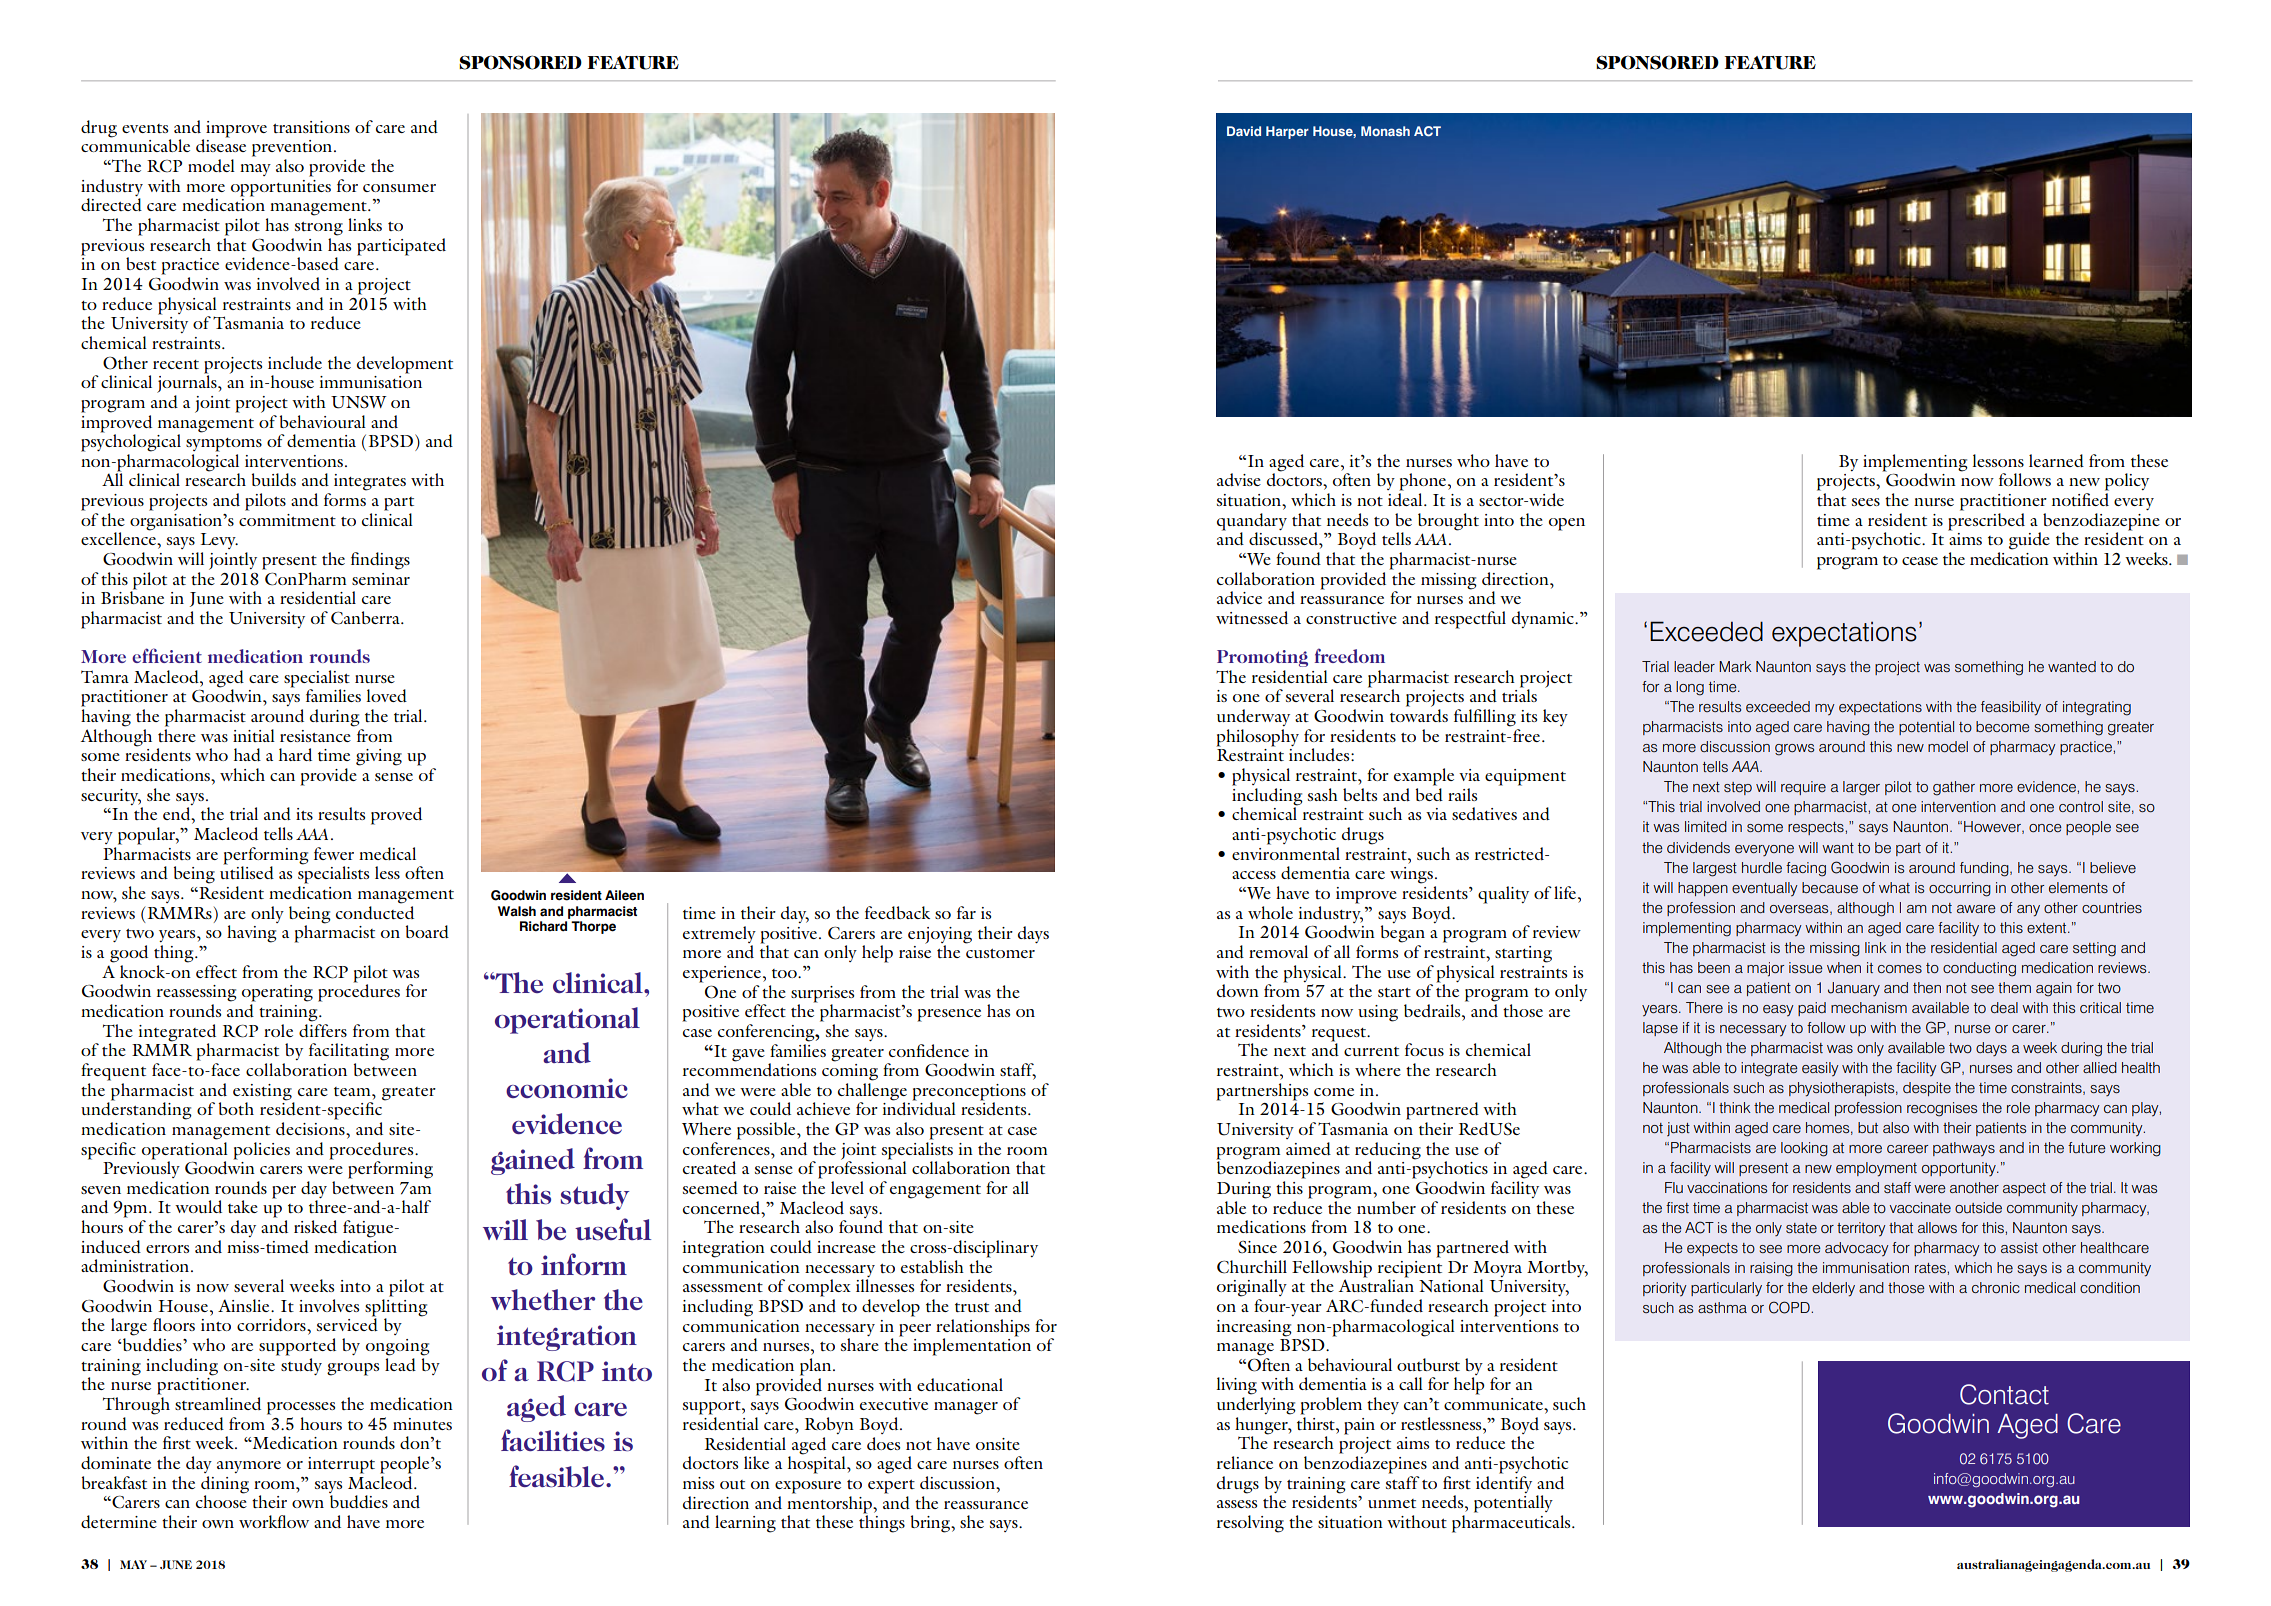 The image size is (2271, 1606). What do you see at coordinates (311, 1128) in the screenshot?
I see `decisions` at bounding box center [311, 1128].
